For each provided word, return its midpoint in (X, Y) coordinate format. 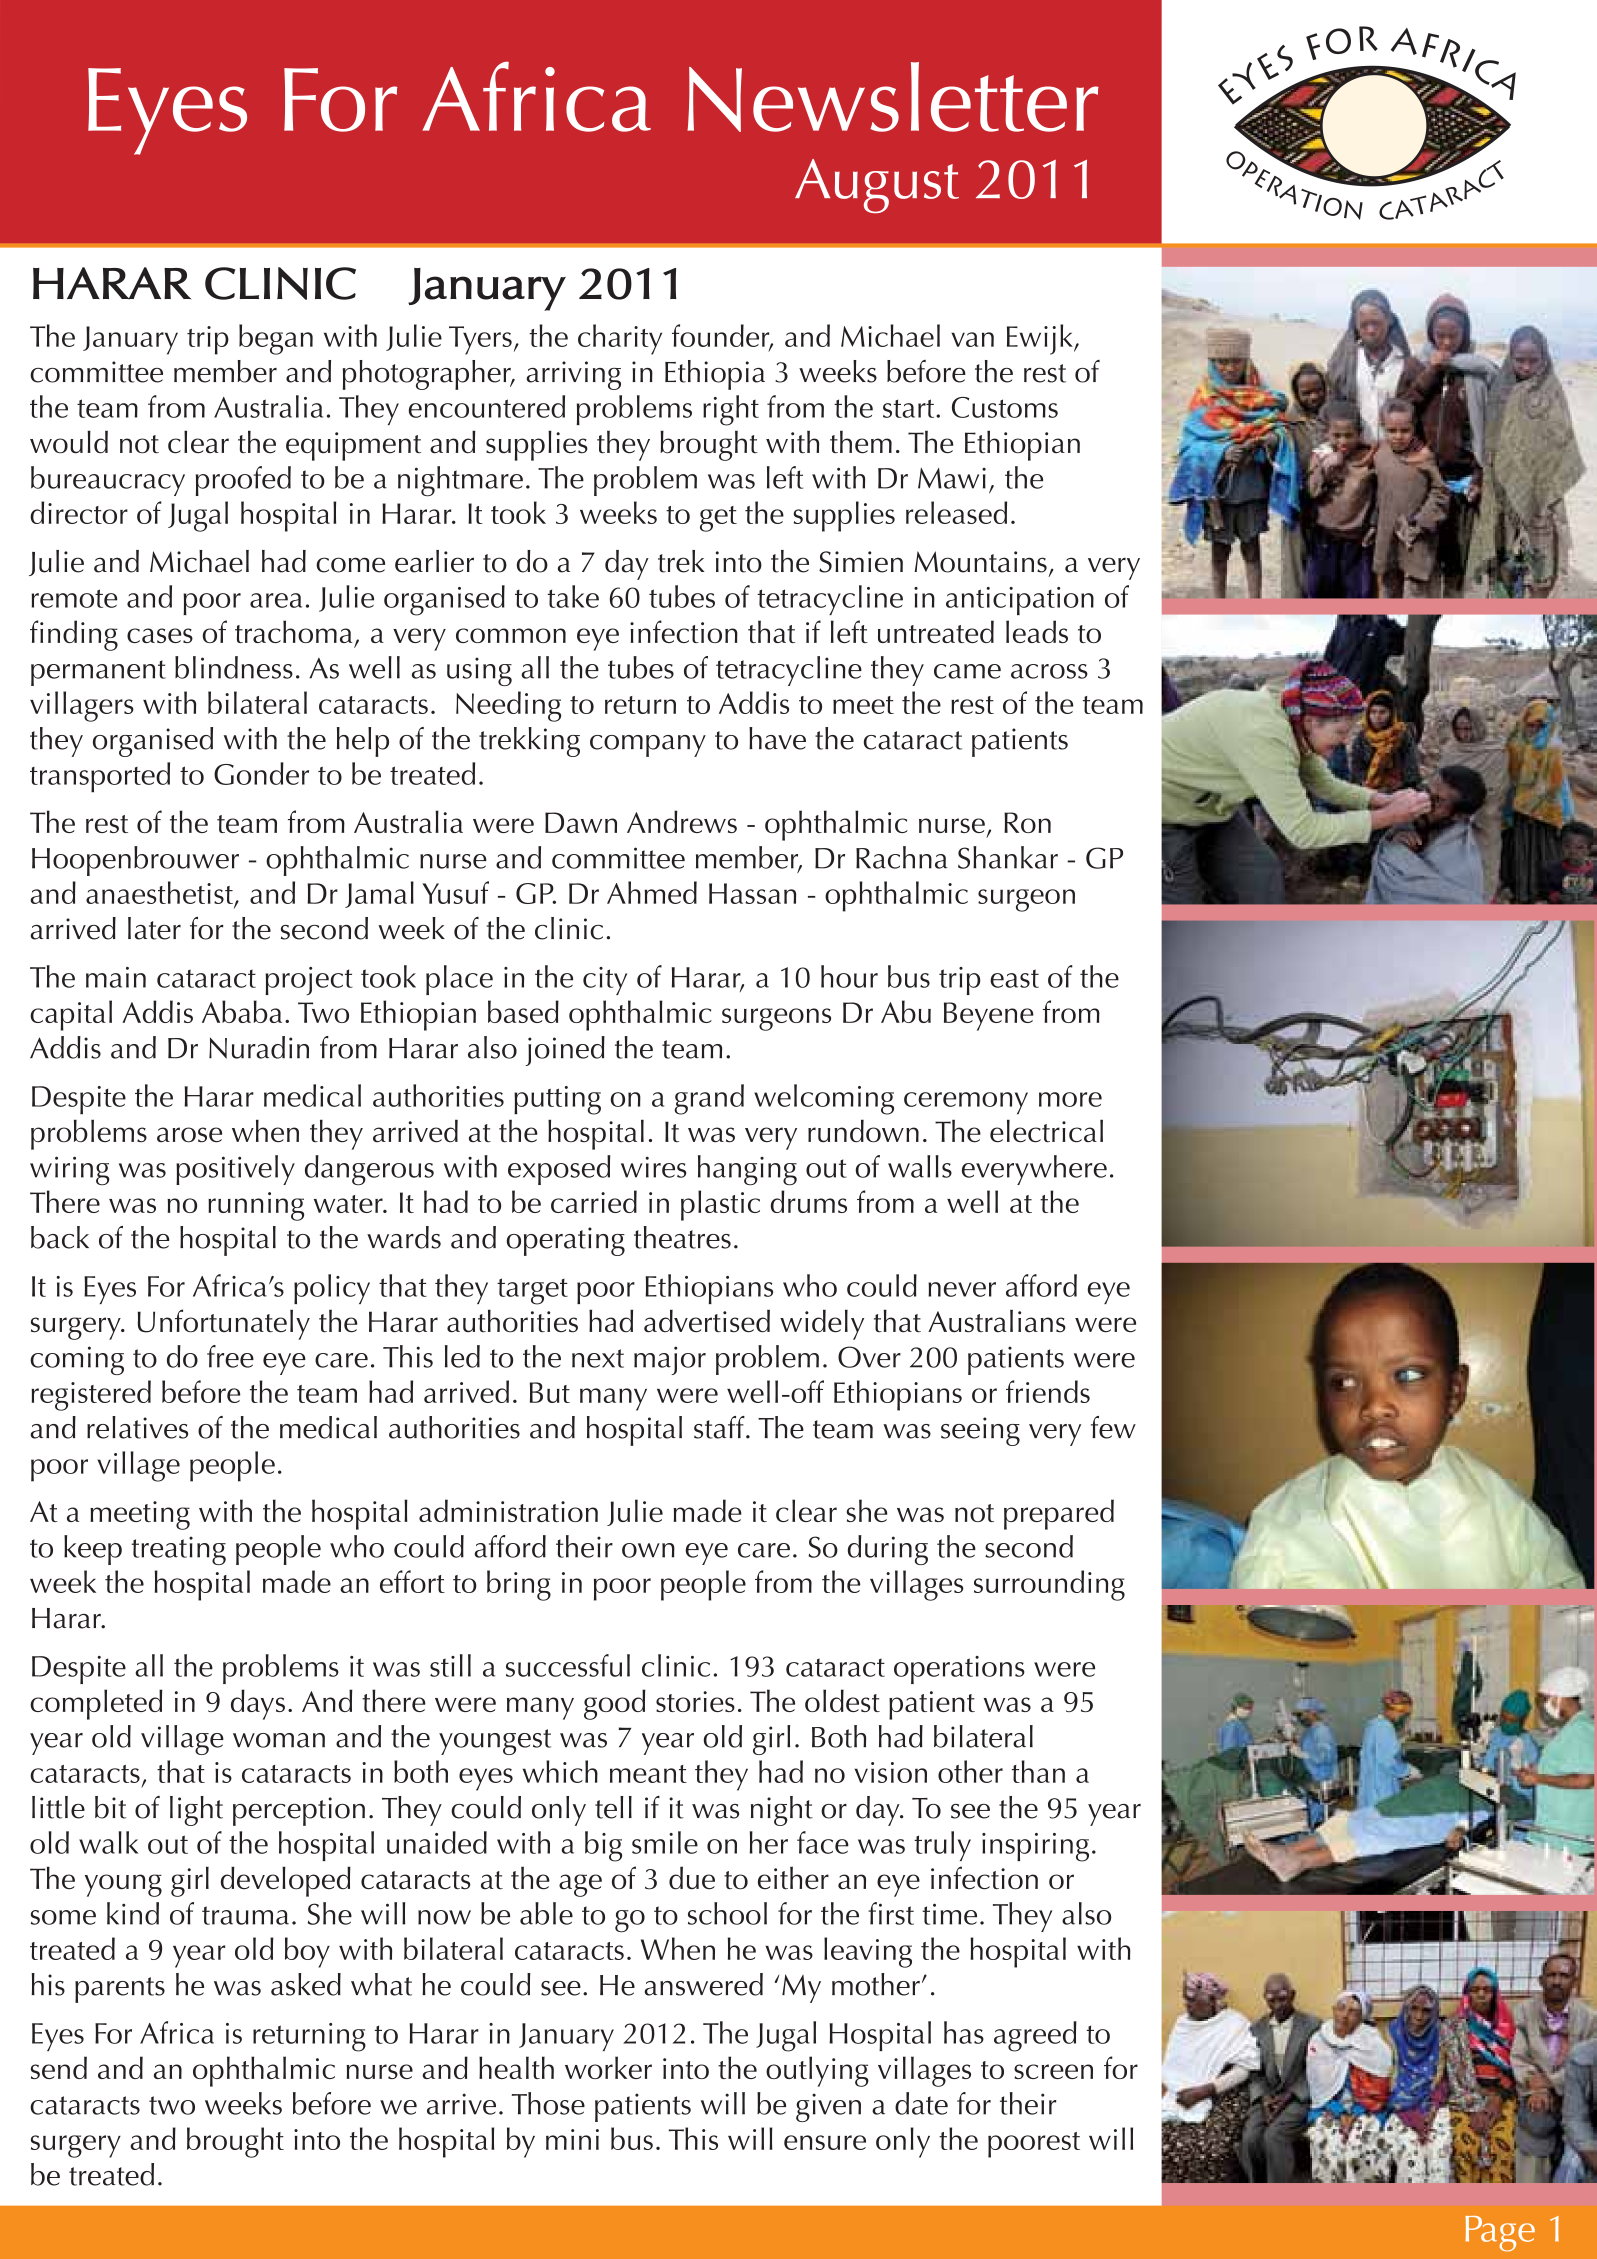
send (59, 2067)
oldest (842, 1700)
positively (235, 1170)
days (258, 1704)
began (276, 339)
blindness (234, 667)
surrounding (1049, 1585)
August (877, 186)
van (972, 339)
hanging (747, 1170)
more (1070, 1099)
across (1049, 671)
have (777, 738)
